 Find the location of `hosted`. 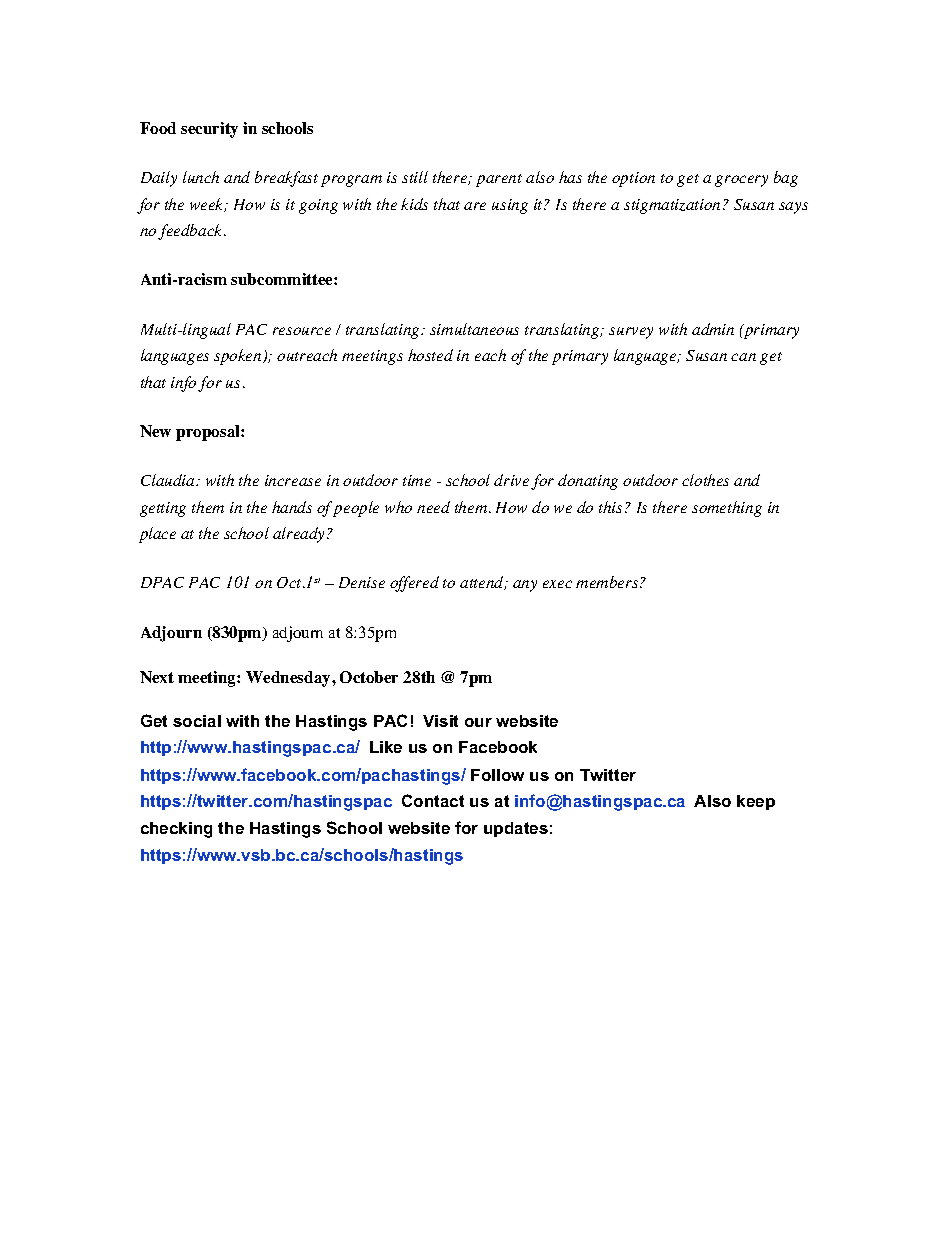

hosted is located at coordinates (430, 355).
